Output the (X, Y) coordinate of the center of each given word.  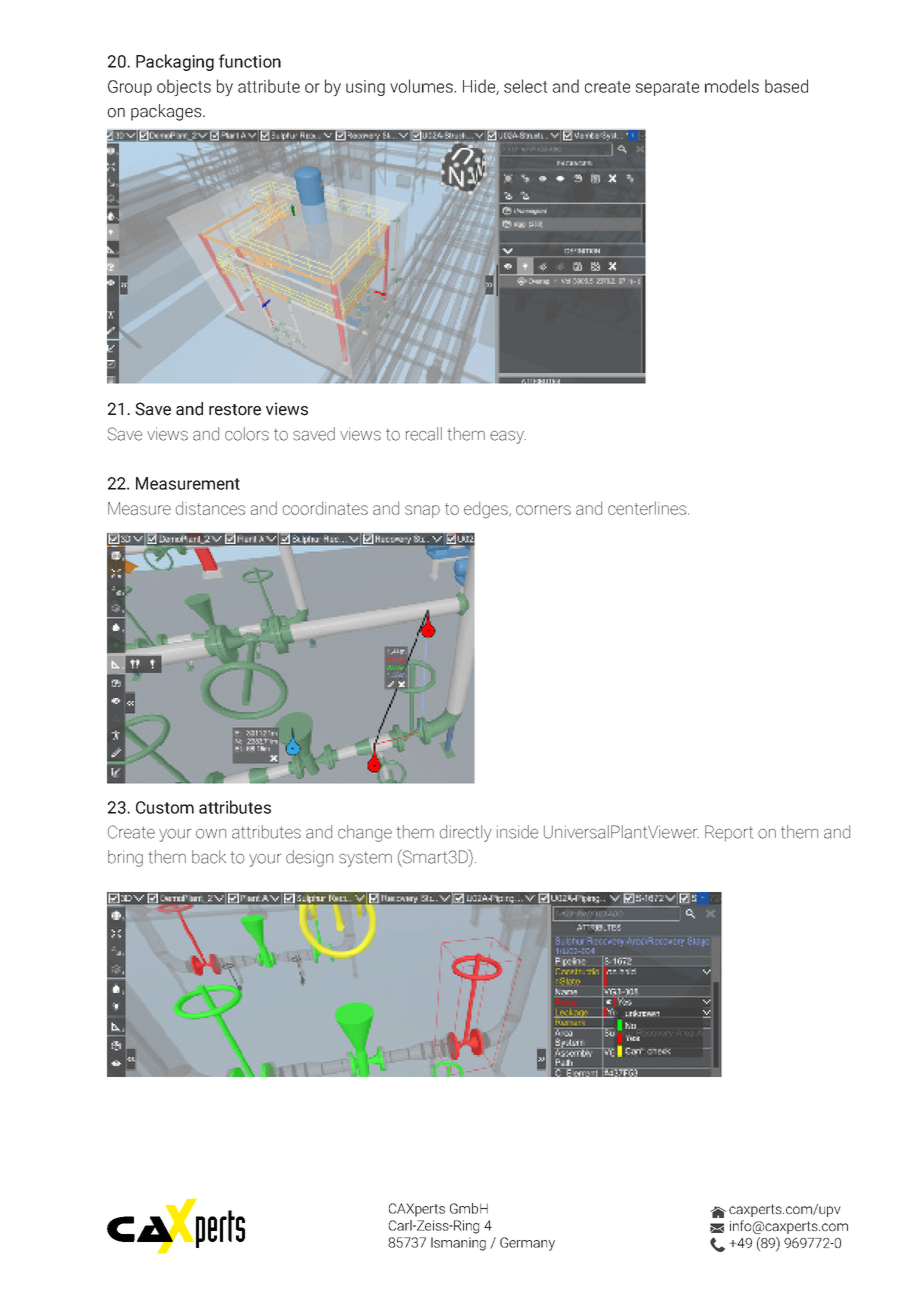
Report (729, 833)
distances (210, 508)
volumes (422, 86)
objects (184, 87)
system (365, 859)
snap (422, 511)
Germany (527, 1244)
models (732, 86)
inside (517, 832)
